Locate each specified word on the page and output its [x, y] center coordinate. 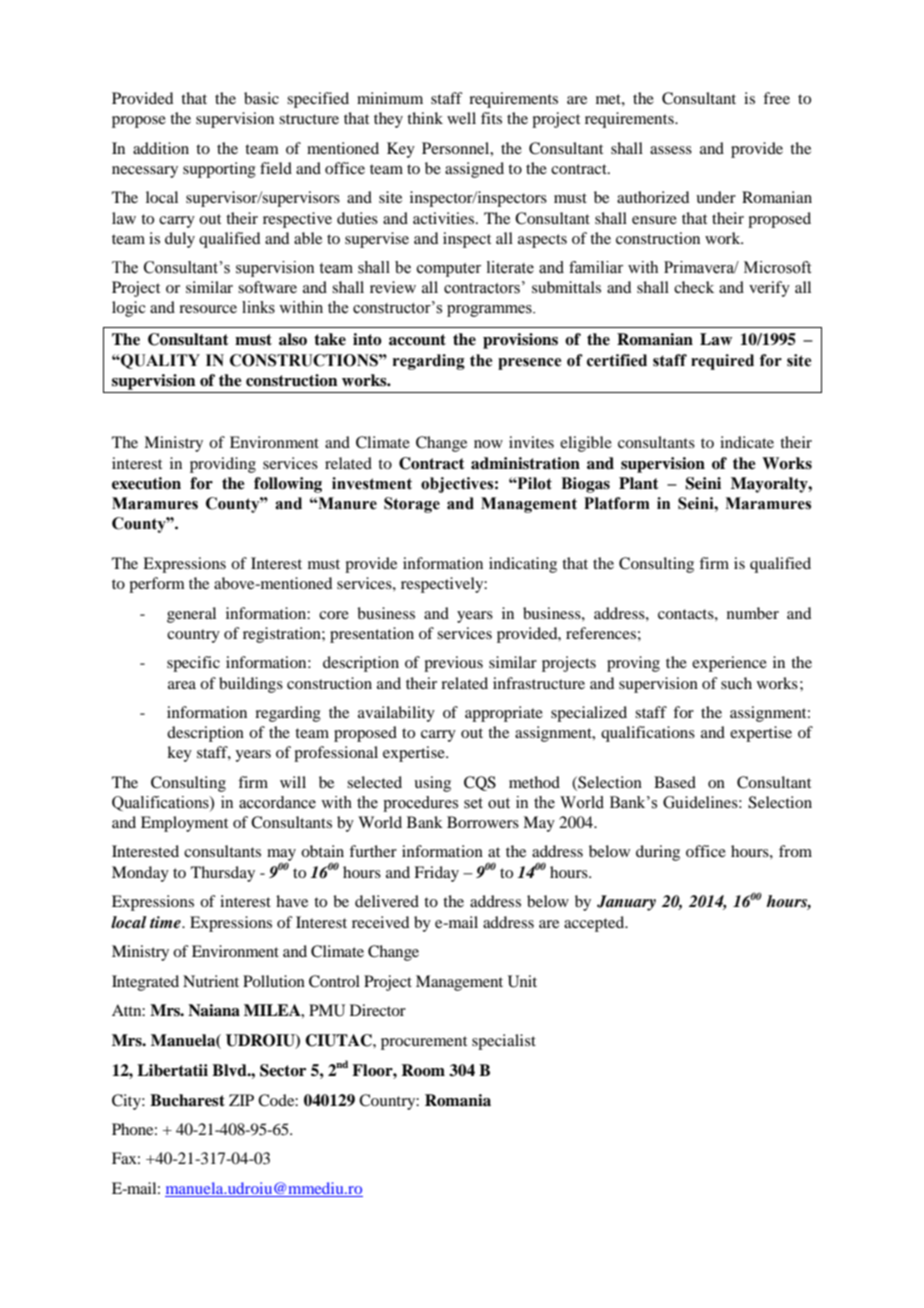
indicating [523, 565]
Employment [184, 824]
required [722, 362]
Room [423, 1070]
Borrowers [483, 822]
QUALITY [159, 361]
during [658, 853]
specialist [504, 1042]
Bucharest [187, 1100]
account [417, 340]
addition [161, 148]
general [191, 615]
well [461, 118]
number [753, 613]
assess [671, 150]
